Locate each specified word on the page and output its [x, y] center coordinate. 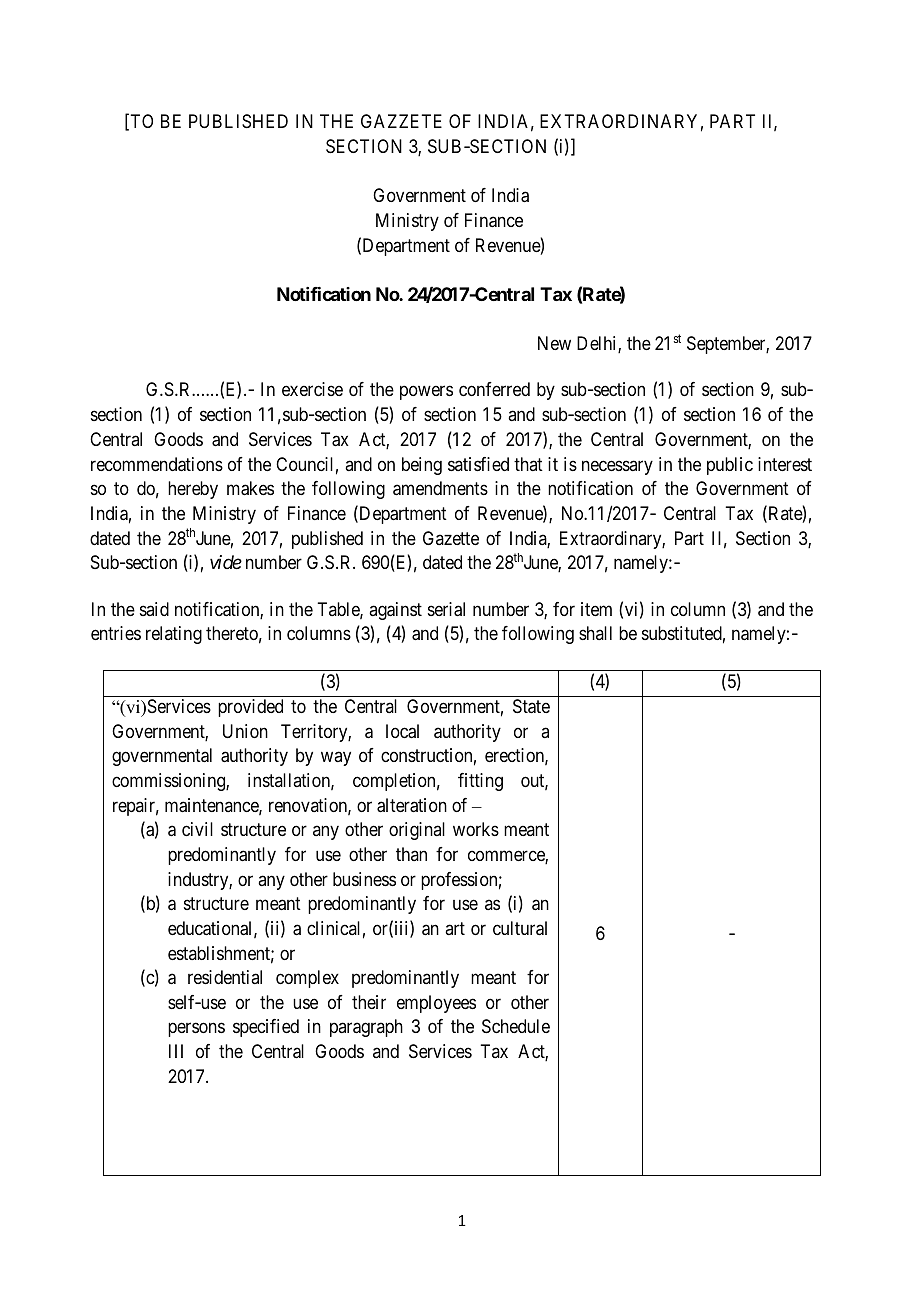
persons [196, 1030]
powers [426, 393]
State [531, 706]
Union [245, 731]
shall [595, 633]
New [554, 343]
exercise [312, 389]
